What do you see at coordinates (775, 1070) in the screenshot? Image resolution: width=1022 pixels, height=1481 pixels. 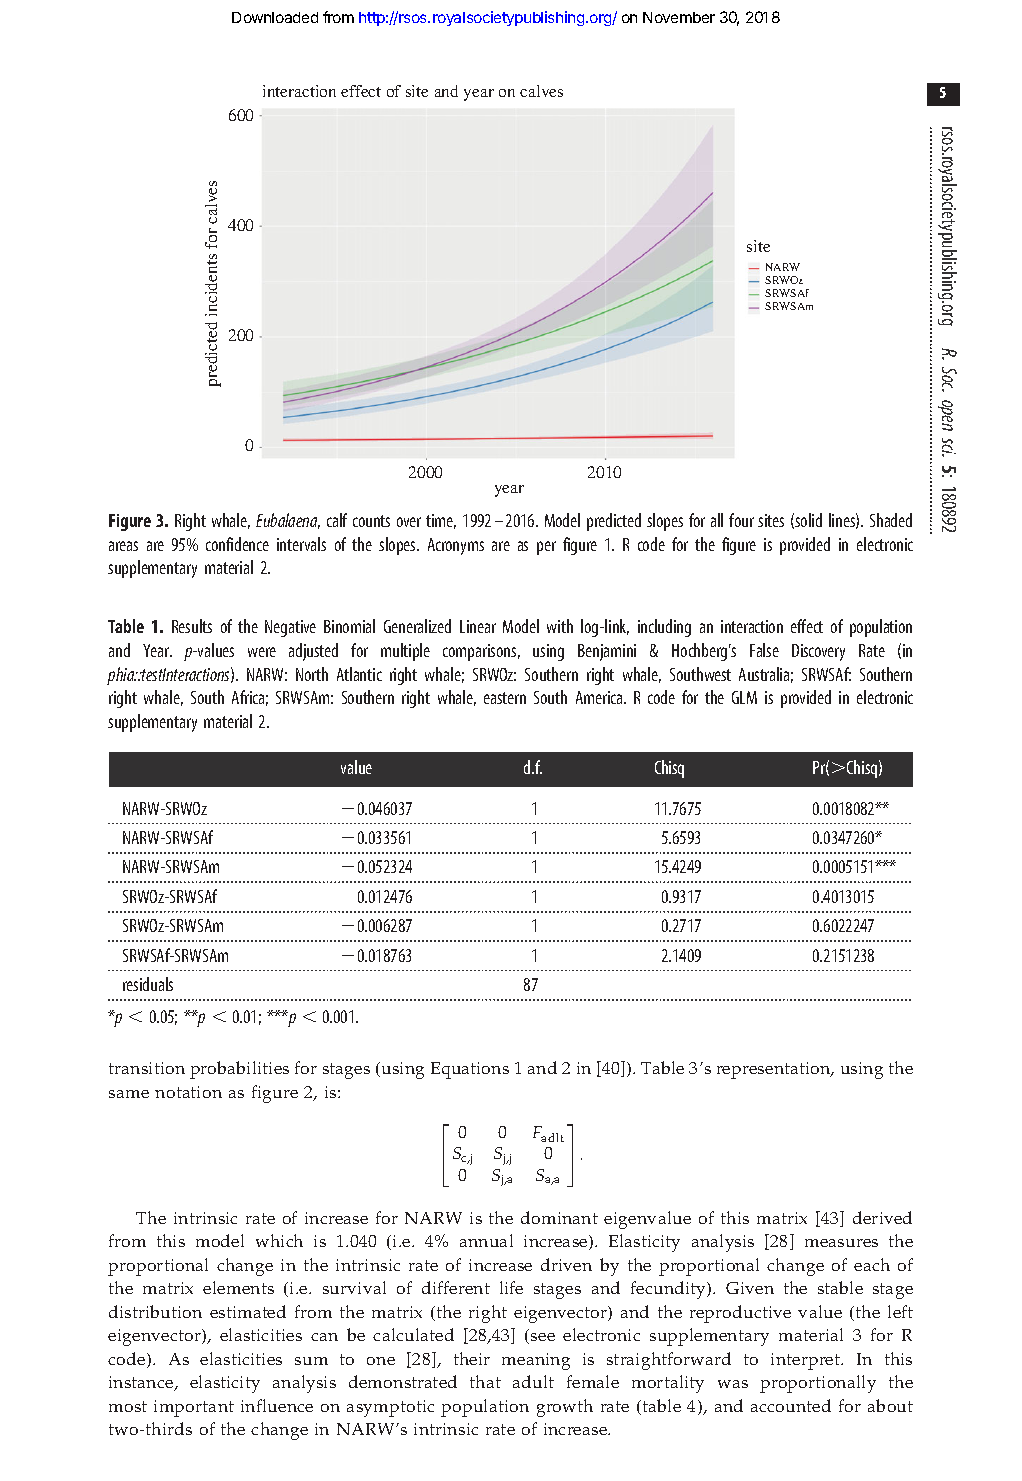 I see `representation` at bounding box center [775, 1070].
